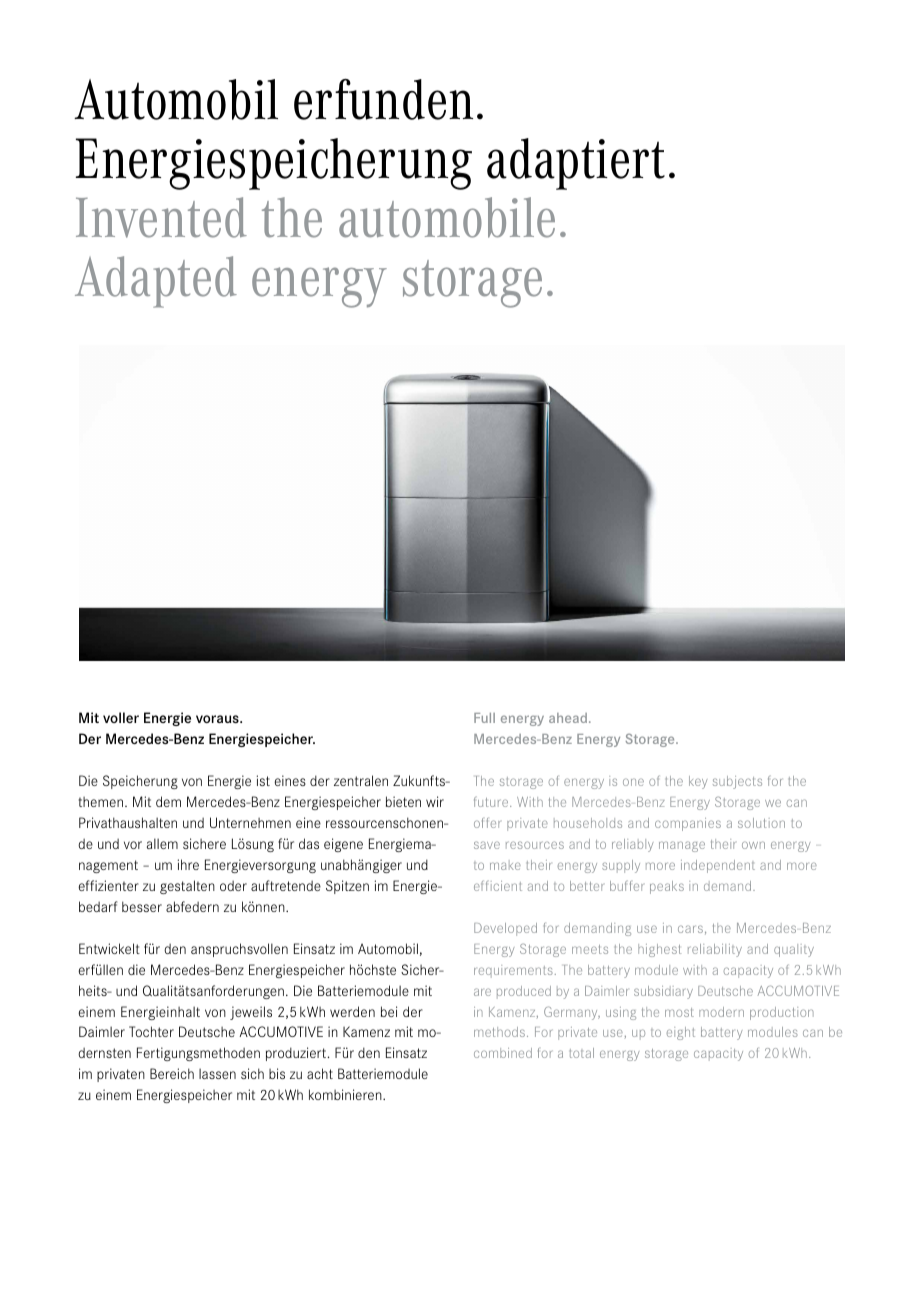  Describe the element at coordinates (681, 1033) in the screenshot. I see `eight` at that location.
